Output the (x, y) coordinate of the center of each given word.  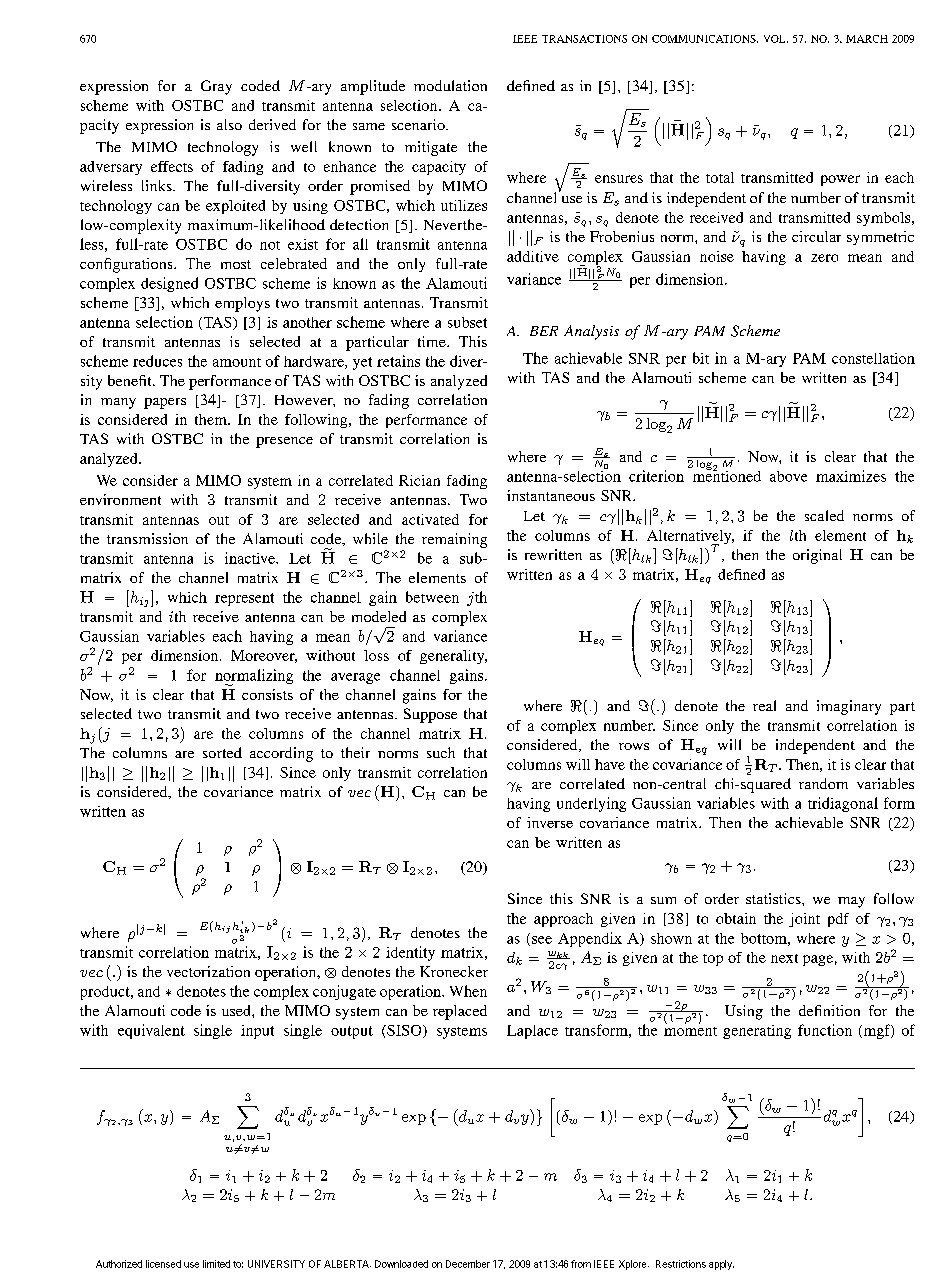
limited (216, 1264)
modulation (450, 85)
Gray (216, 87)
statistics (774, 898)
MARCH (867, 39)
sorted (222, 752)
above (788, 476)
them (212, 419)
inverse (550, 822)
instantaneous (551, 495)
